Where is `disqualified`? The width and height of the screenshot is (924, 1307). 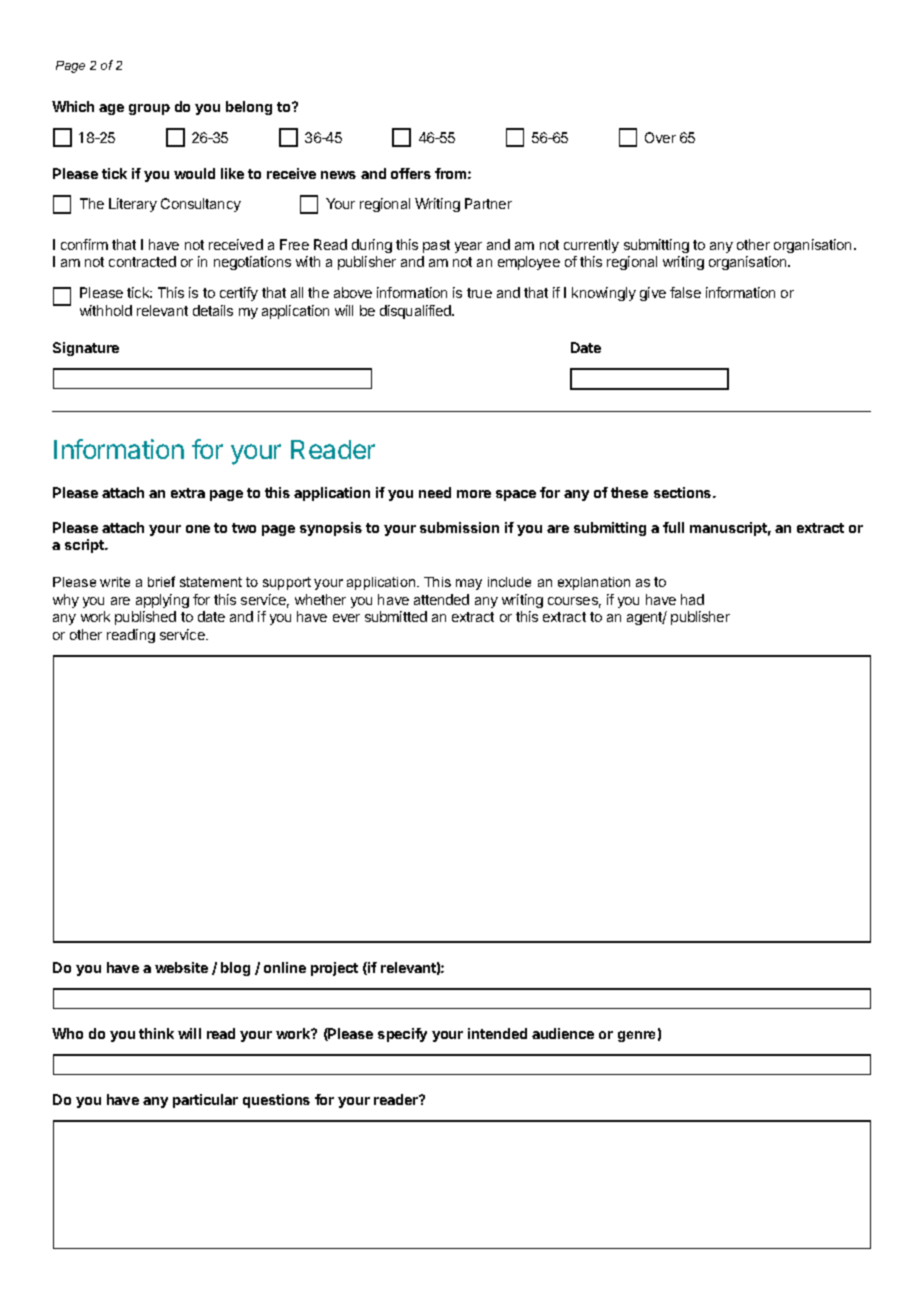 disqualified is located at coordinates (417, 312).
